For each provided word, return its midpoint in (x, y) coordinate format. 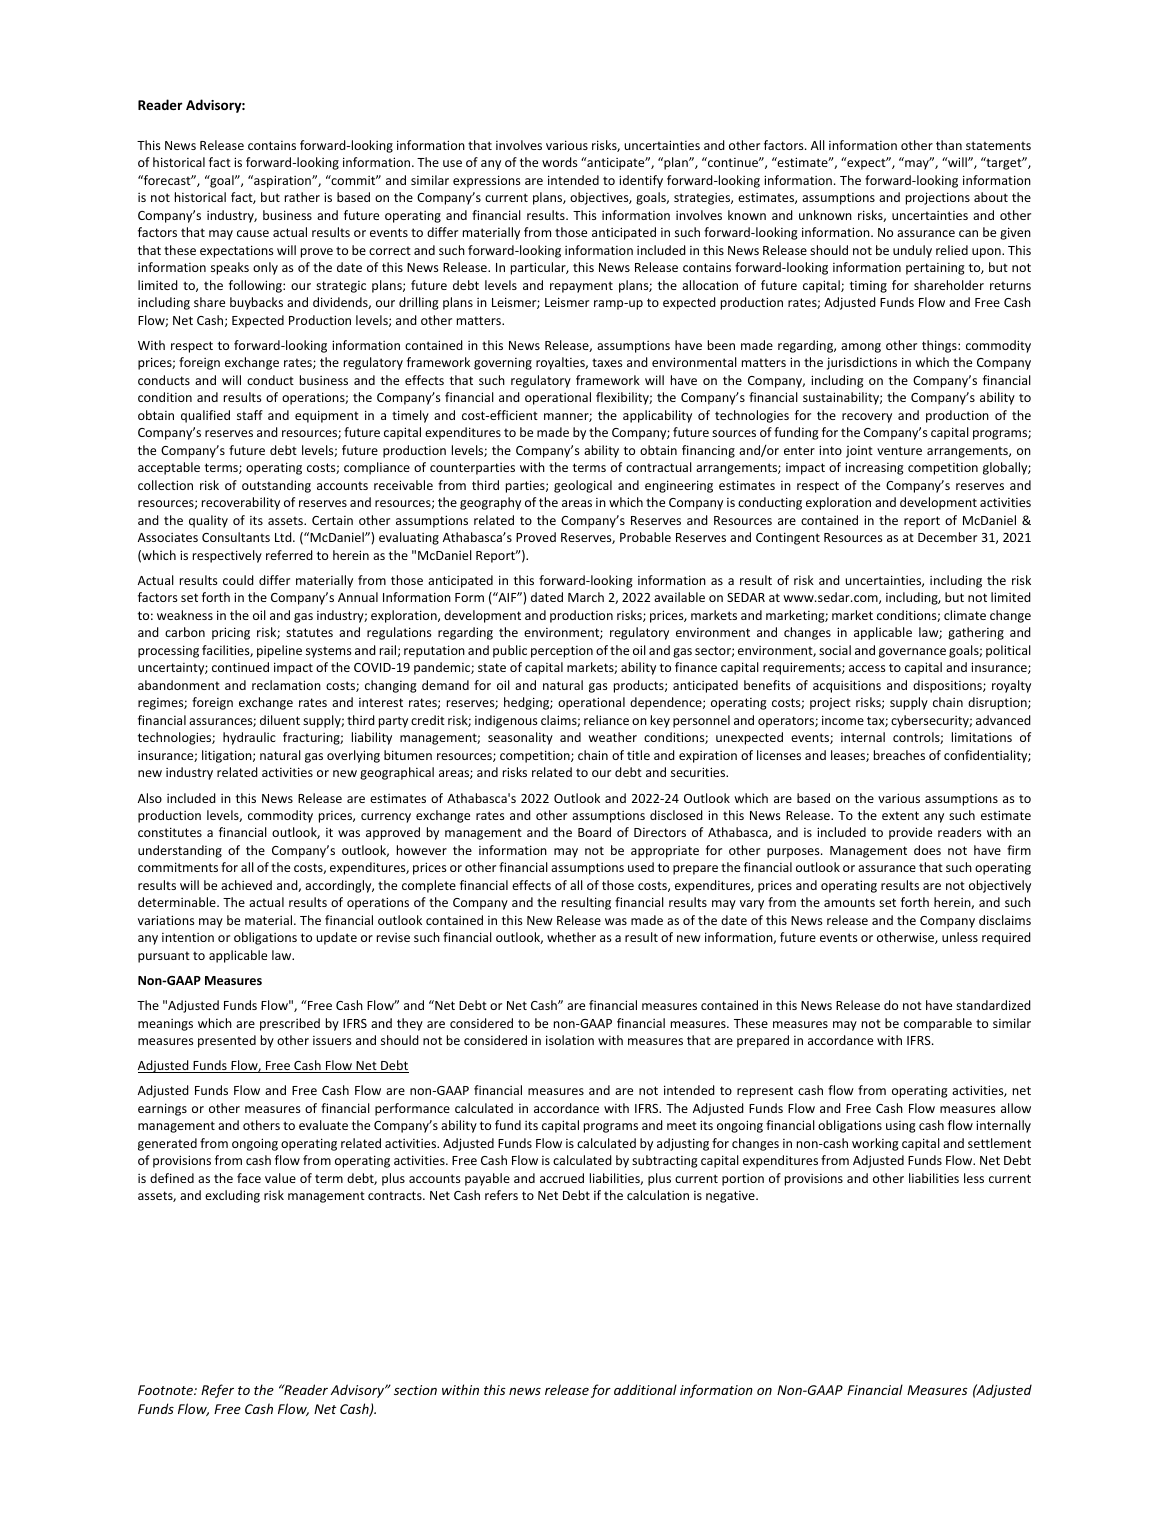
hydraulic (249, 738)
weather (612, 737)
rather (302, 197)
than (949, 145)
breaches (899, 755)
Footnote (166, 1390)
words (559, 162)
